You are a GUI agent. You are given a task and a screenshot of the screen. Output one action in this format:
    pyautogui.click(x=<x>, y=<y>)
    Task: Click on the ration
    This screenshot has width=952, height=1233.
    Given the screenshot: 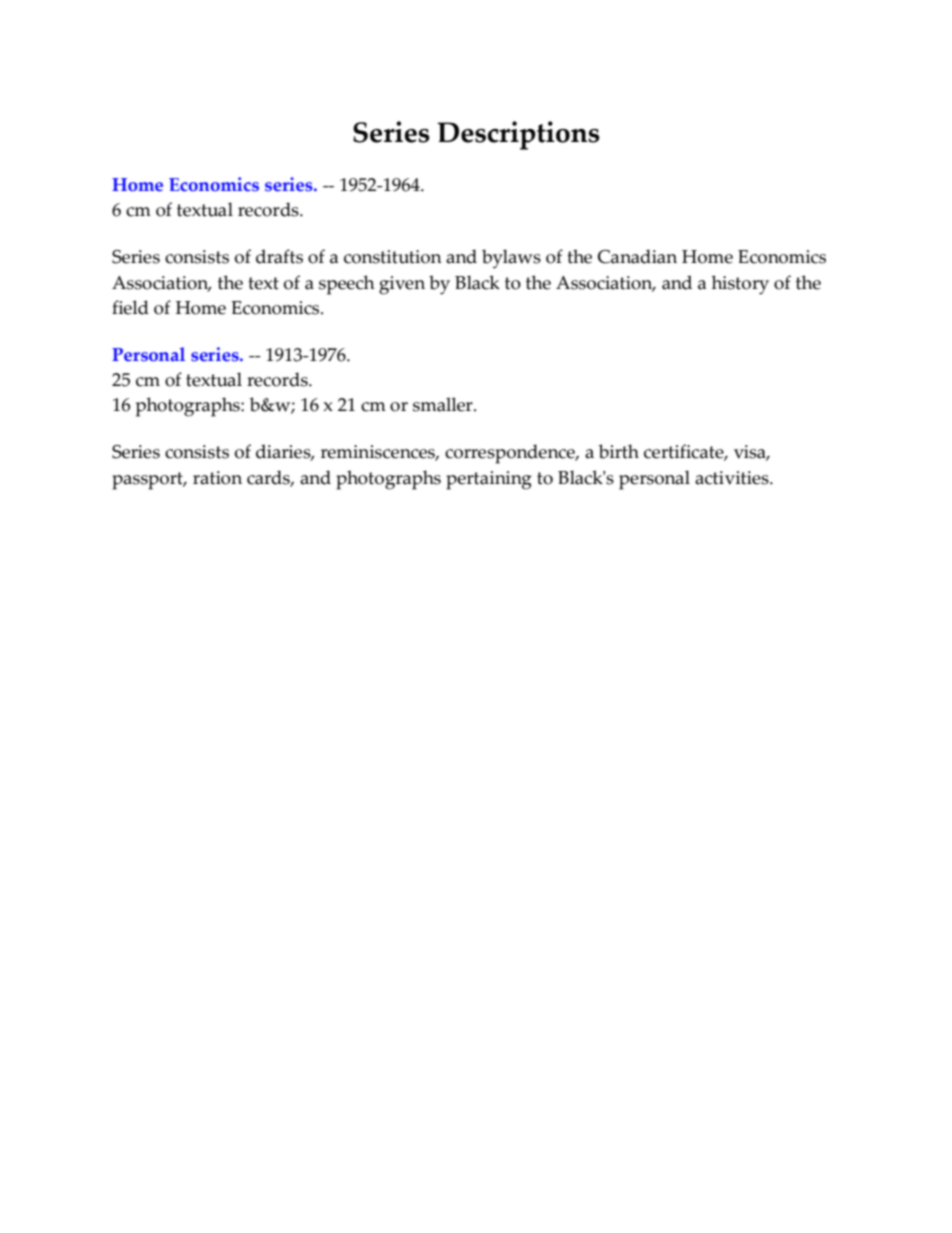 What is the action you would take?
    pyautogui.click(x=217, y=478)
